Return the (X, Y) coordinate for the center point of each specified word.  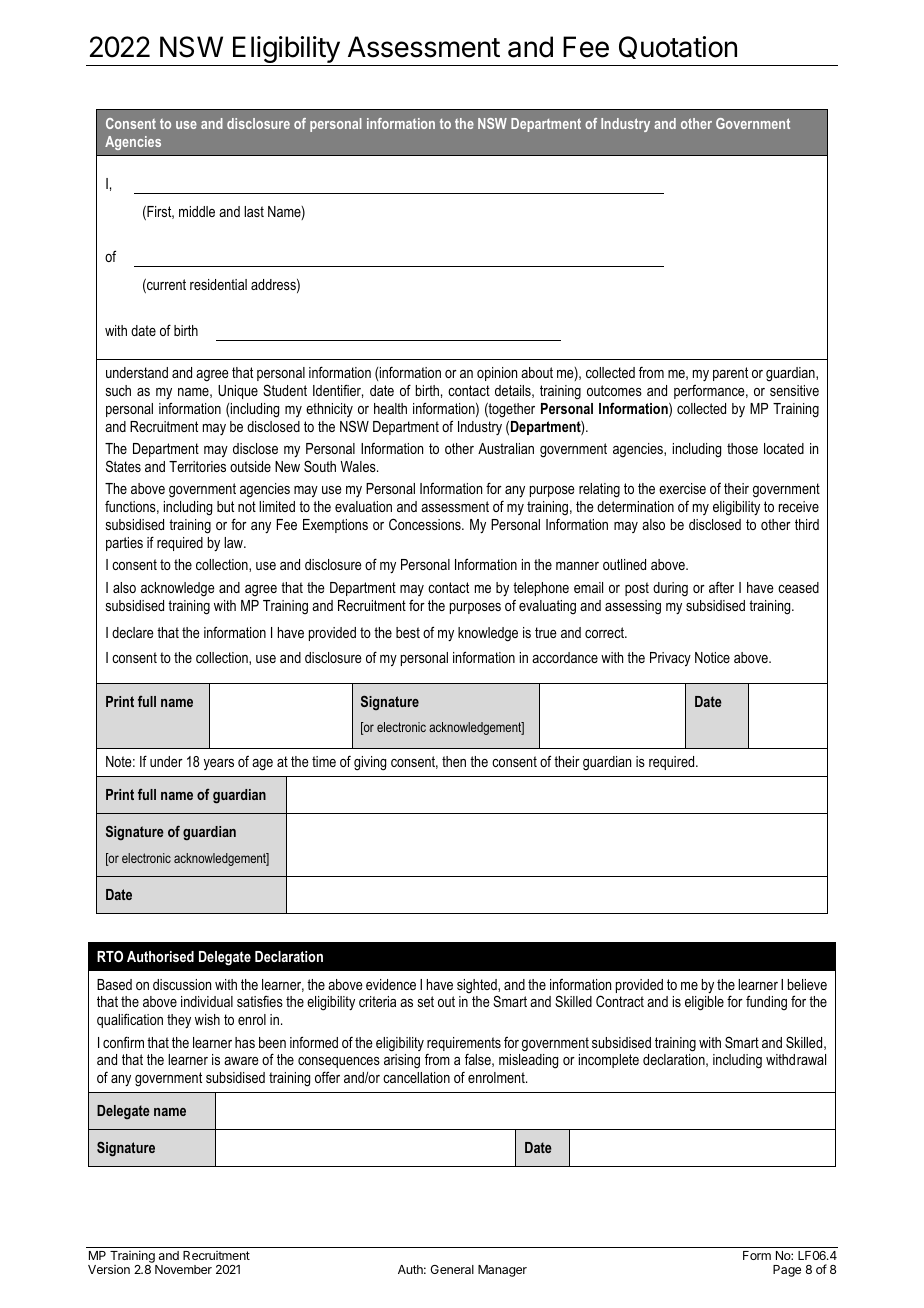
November (183, 1269)
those (742, 448)
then (454, 761)
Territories (197, 466)
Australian (506, 448)
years (219, 764)
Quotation (678, 47)
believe (807, 984)
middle (197, 211)
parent (730, 374)
